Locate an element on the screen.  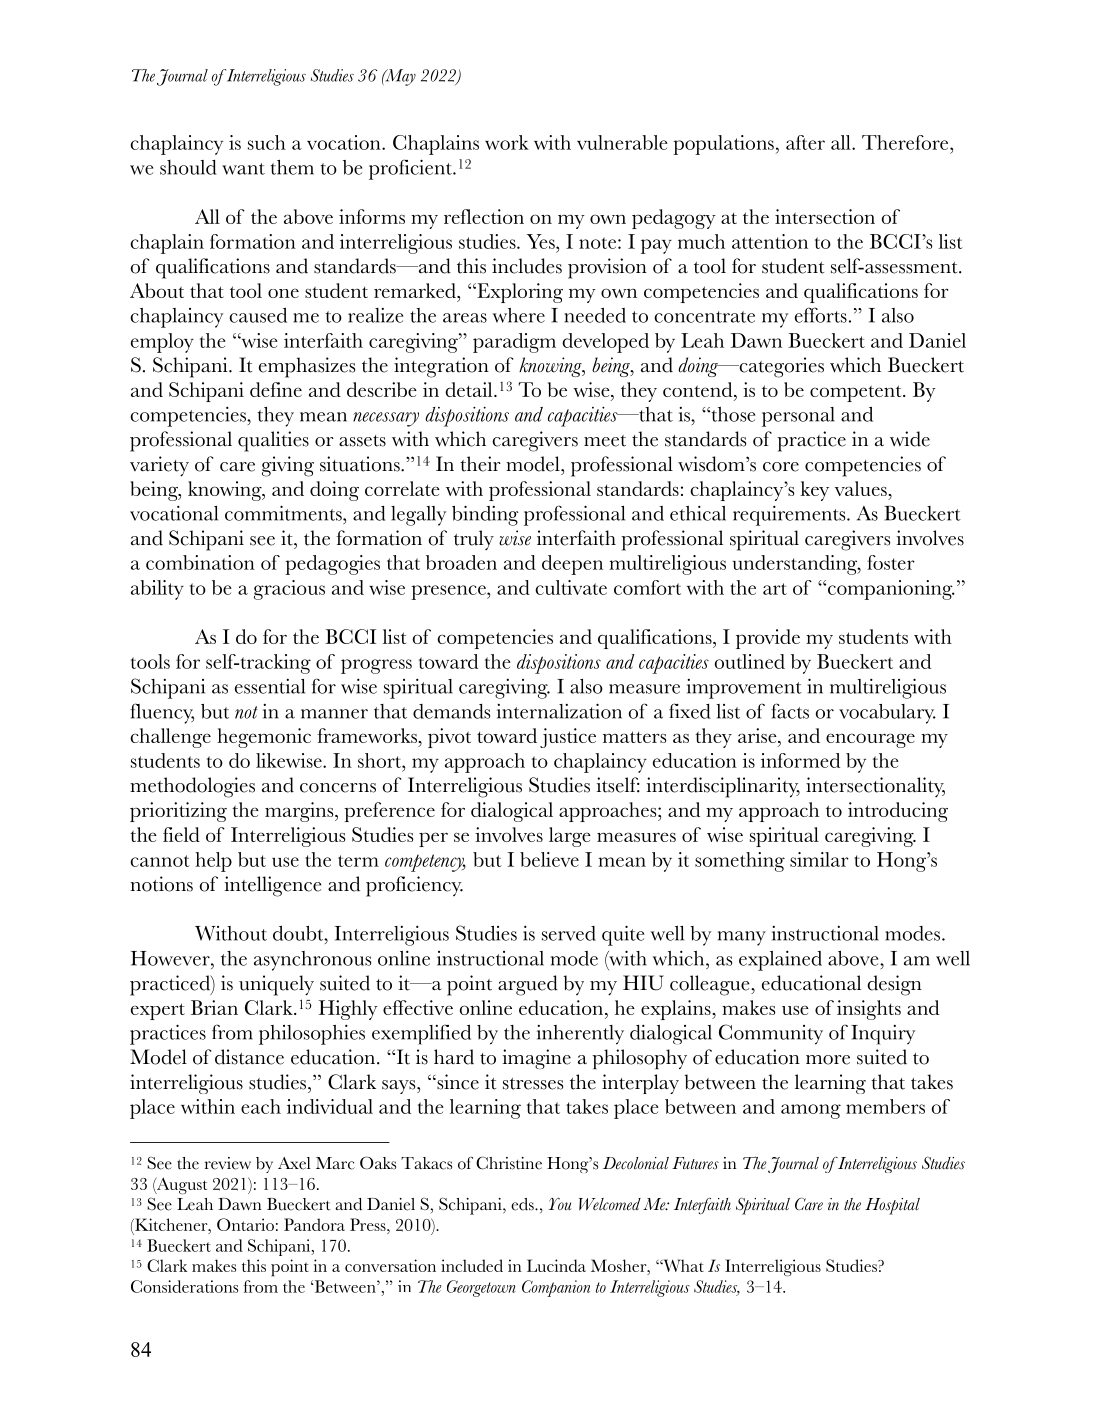
internalization is located at coordinates (559, 711).
